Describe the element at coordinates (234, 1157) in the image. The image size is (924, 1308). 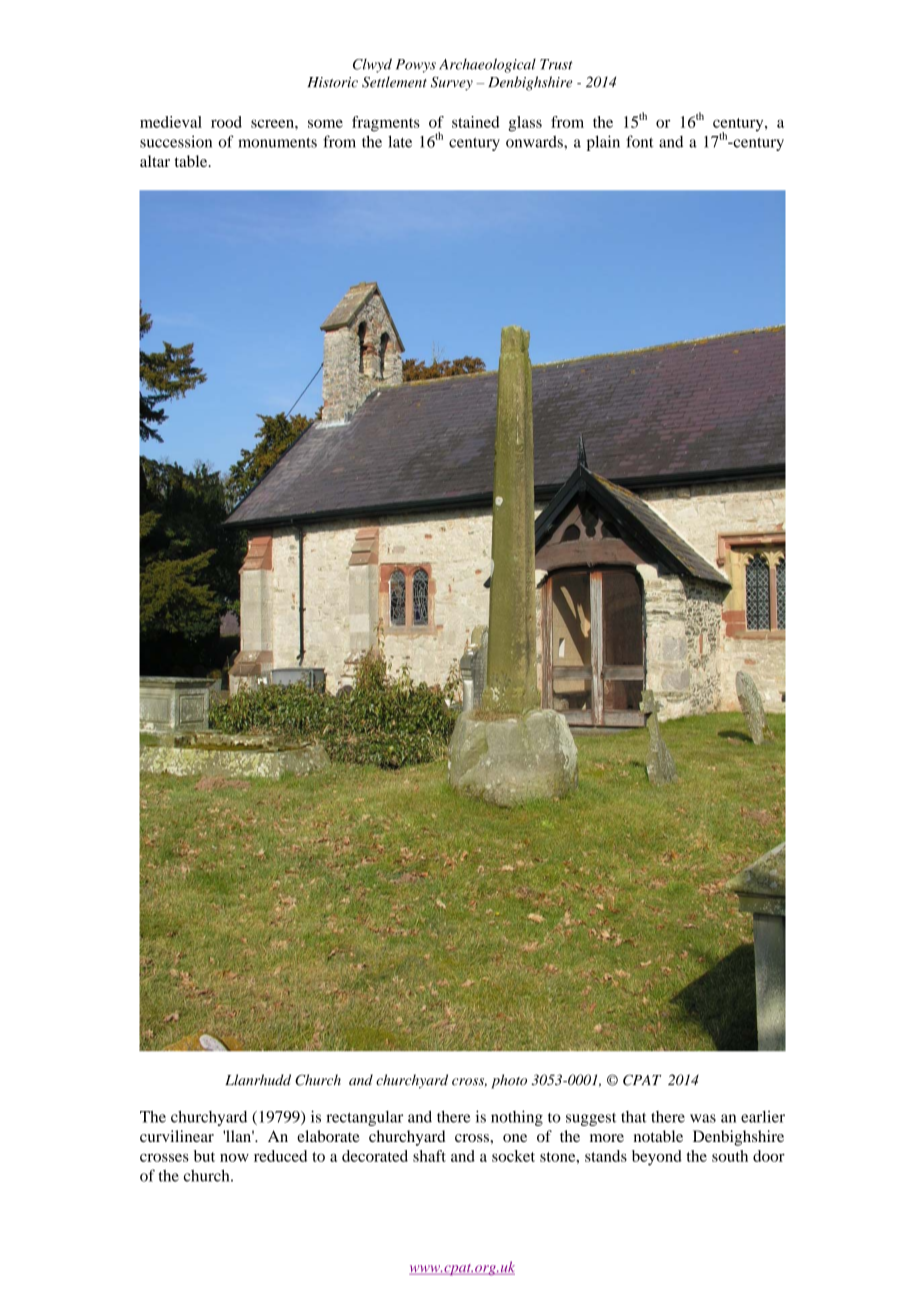
I see `now` at that location.
